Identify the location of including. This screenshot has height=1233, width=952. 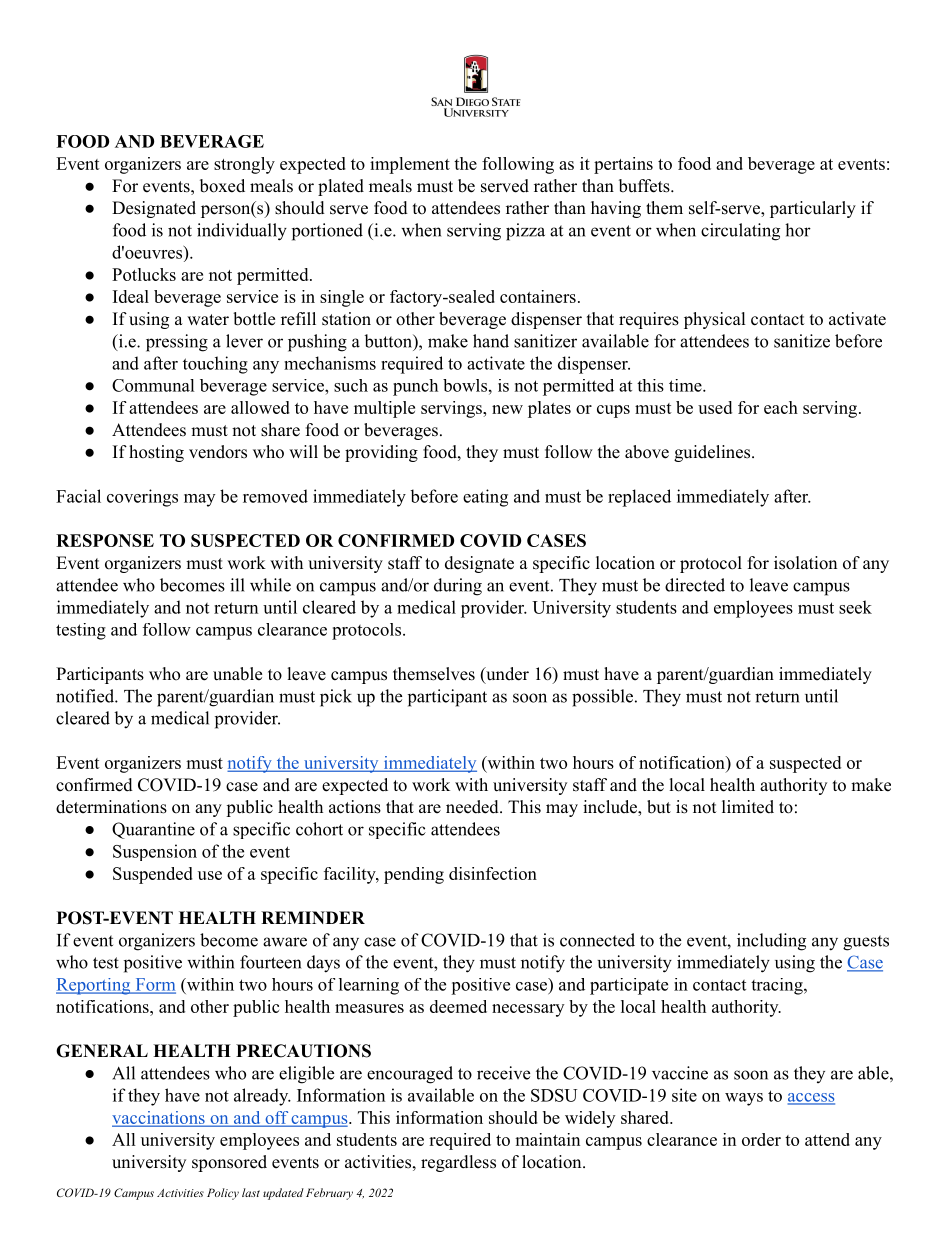
(771, 942).
